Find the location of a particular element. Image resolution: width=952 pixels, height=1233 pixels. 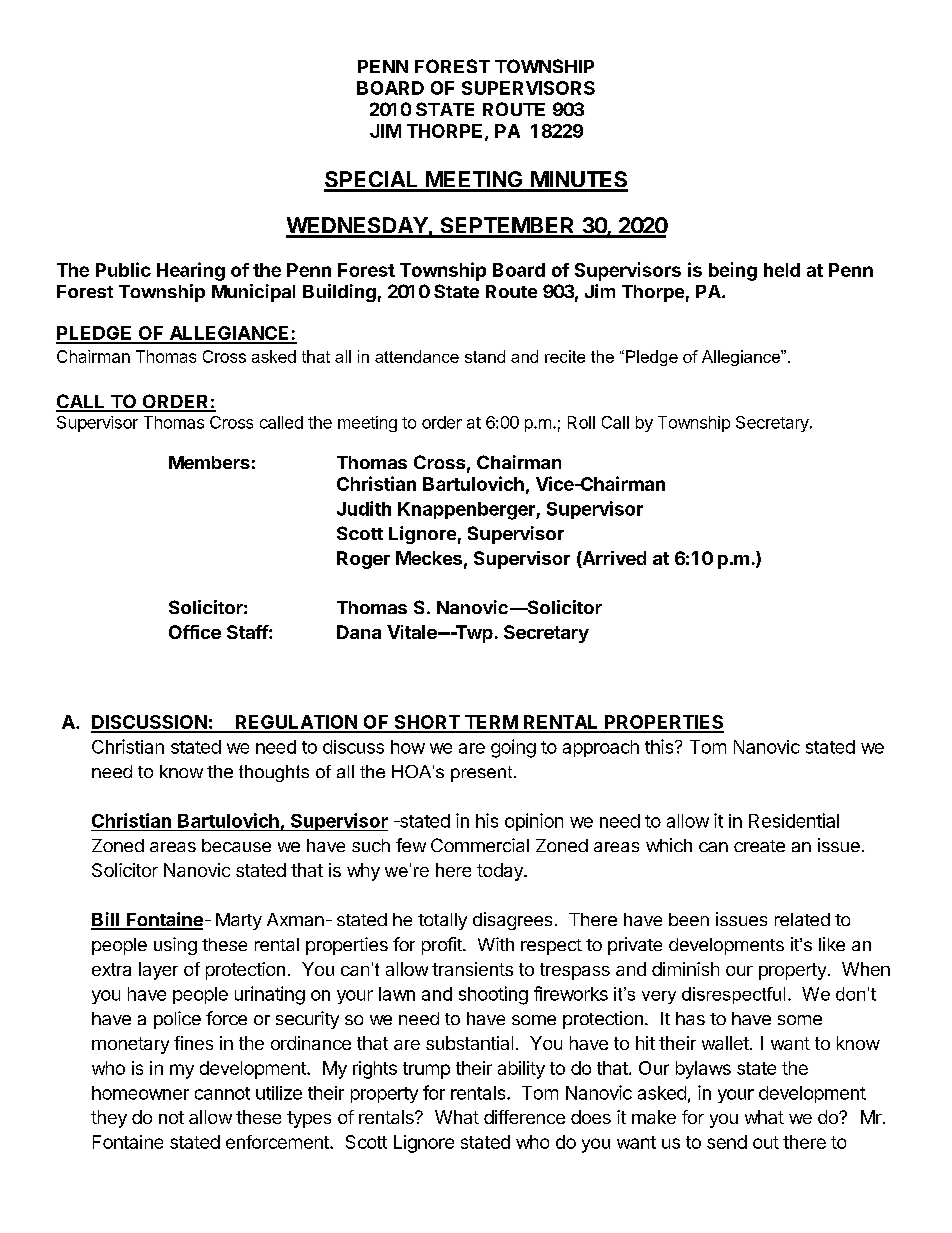

Roll is located at coordinates (581, 422).
